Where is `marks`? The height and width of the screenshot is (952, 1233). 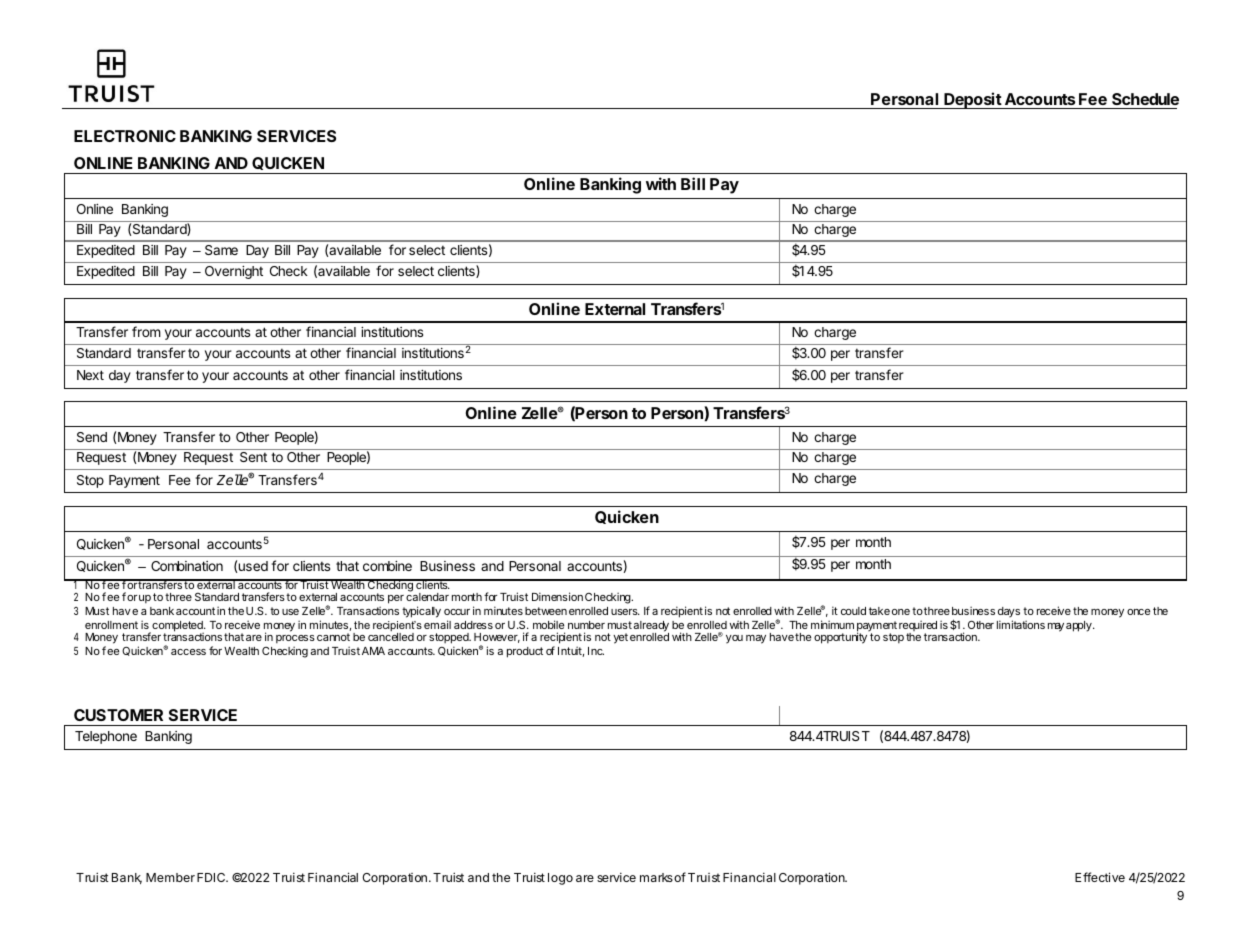 marks is located at coordinates (656, 877).
